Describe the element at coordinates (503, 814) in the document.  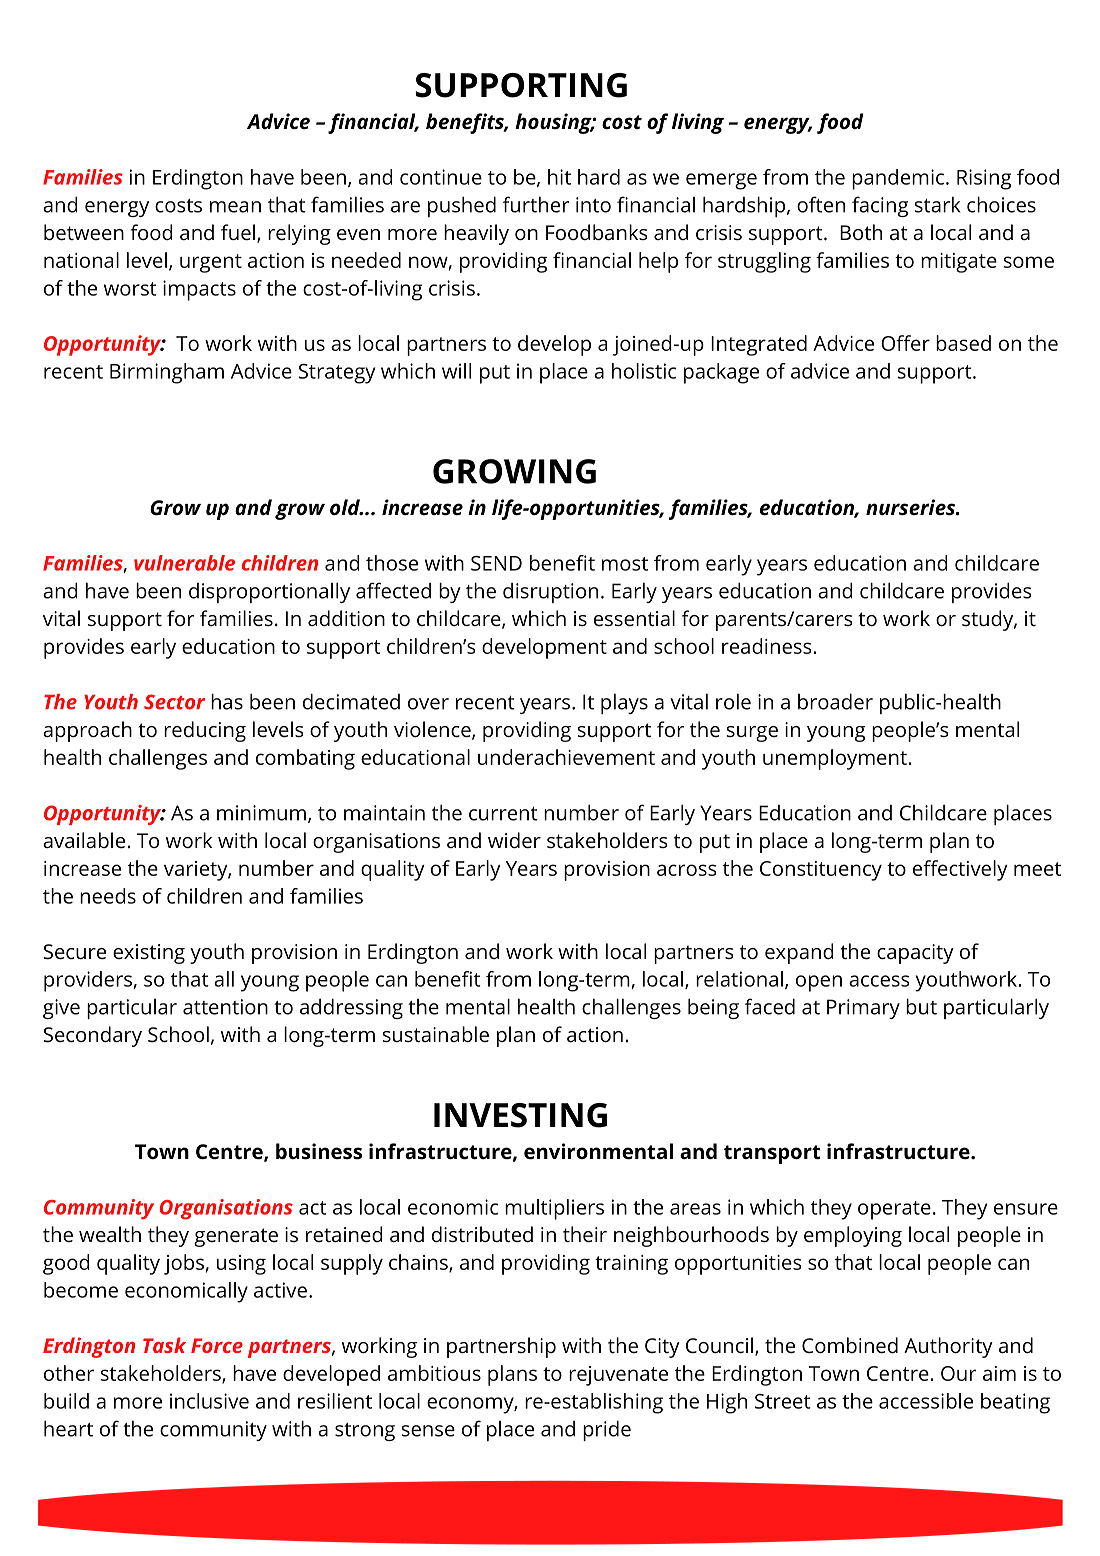
I see `current` at that location.
